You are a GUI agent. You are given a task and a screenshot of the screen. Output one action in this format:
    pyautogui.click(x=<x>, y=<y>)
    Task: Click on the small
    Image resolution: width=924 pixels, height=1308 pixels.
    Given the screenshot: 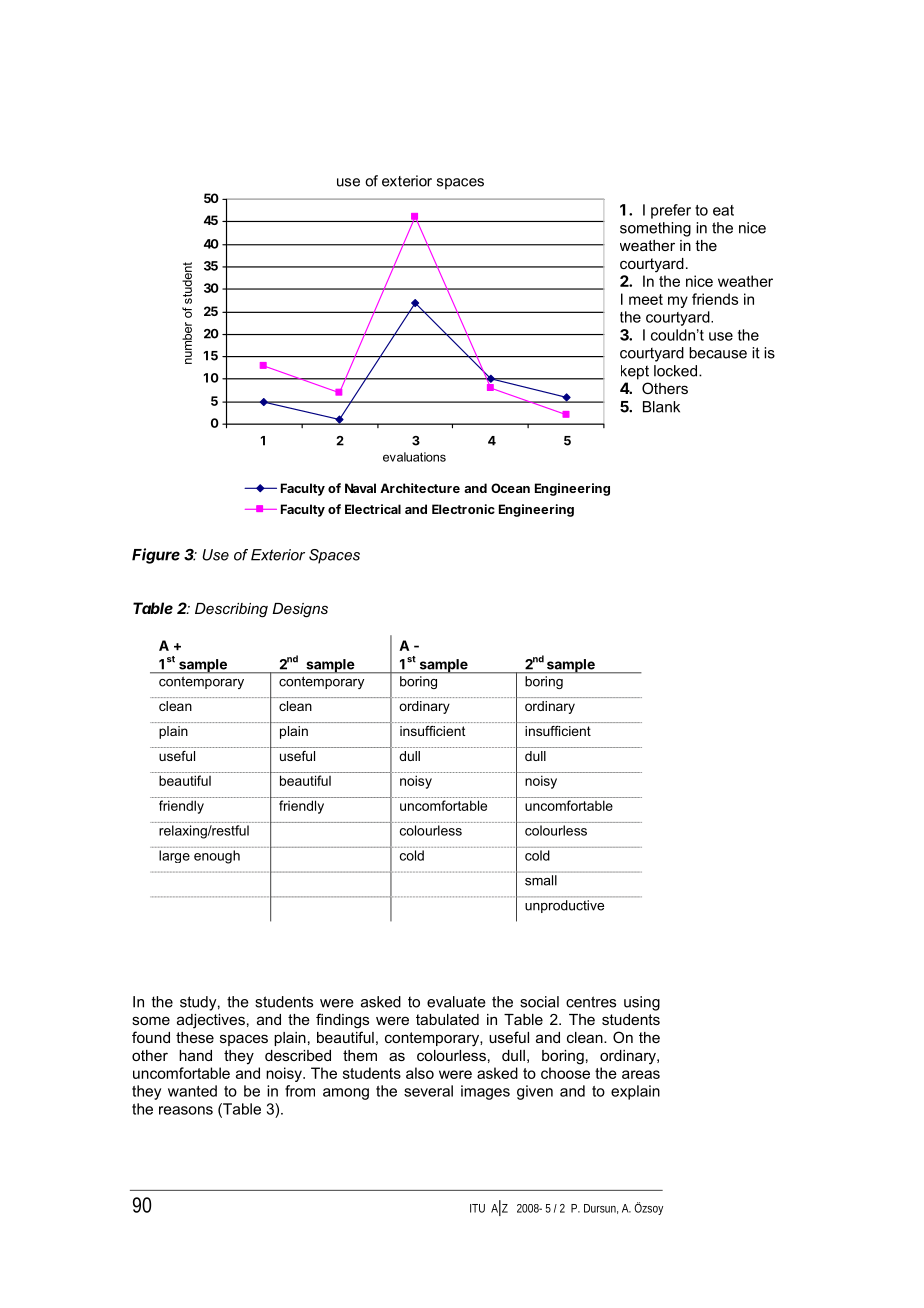 What is the action you would take?
    pyautogui.click(x=541, y=880)
